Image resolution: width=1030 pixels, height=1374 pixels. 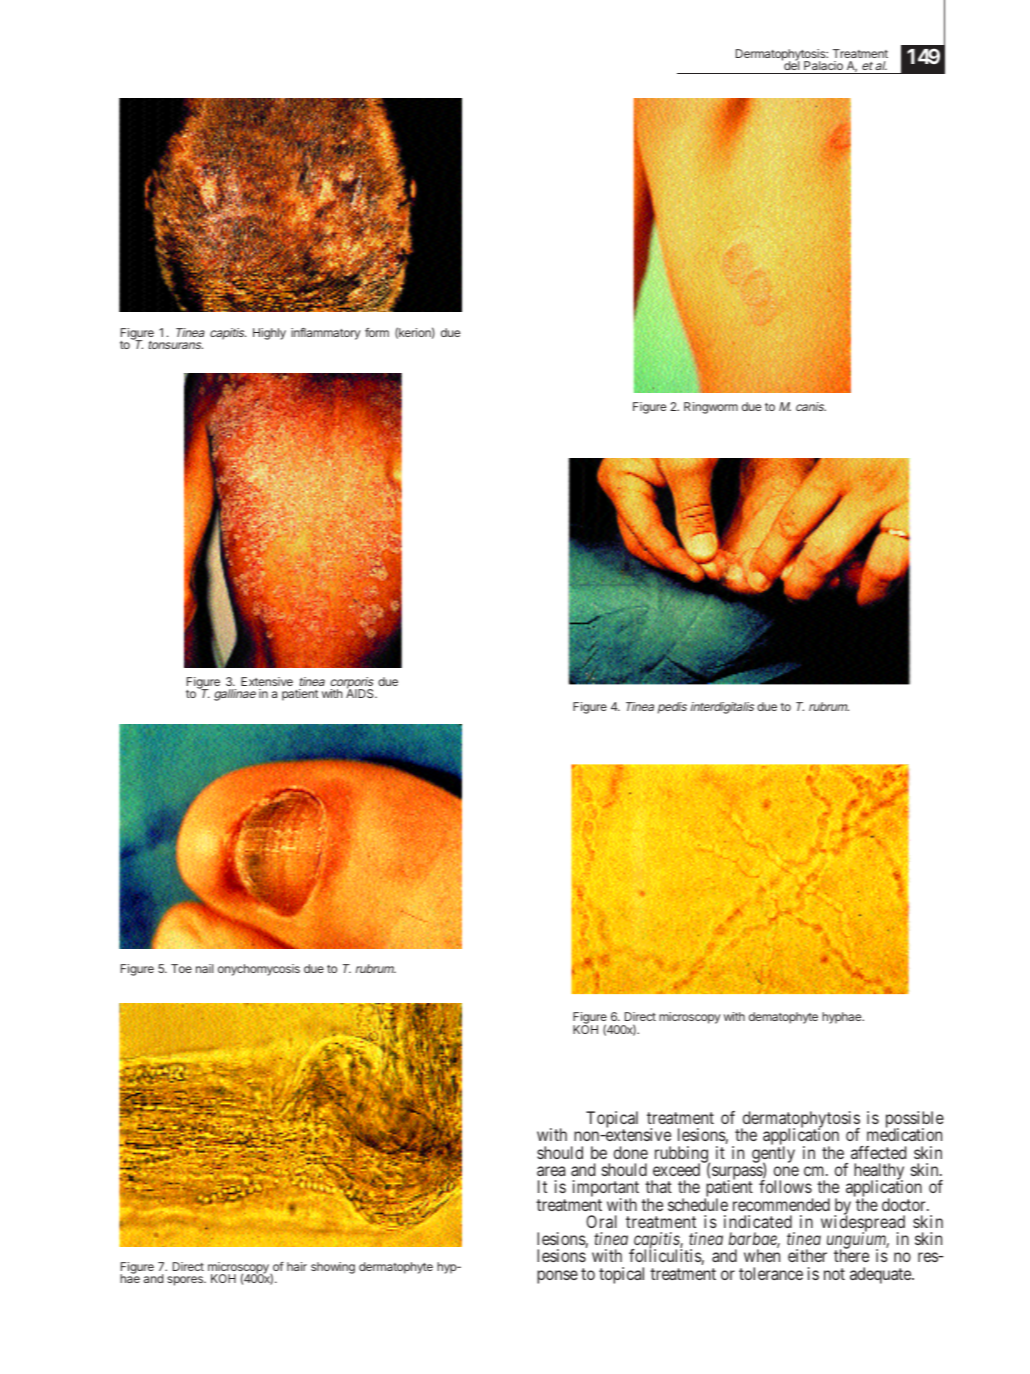 I want to click on hair, so click(x=297, y=1266).
